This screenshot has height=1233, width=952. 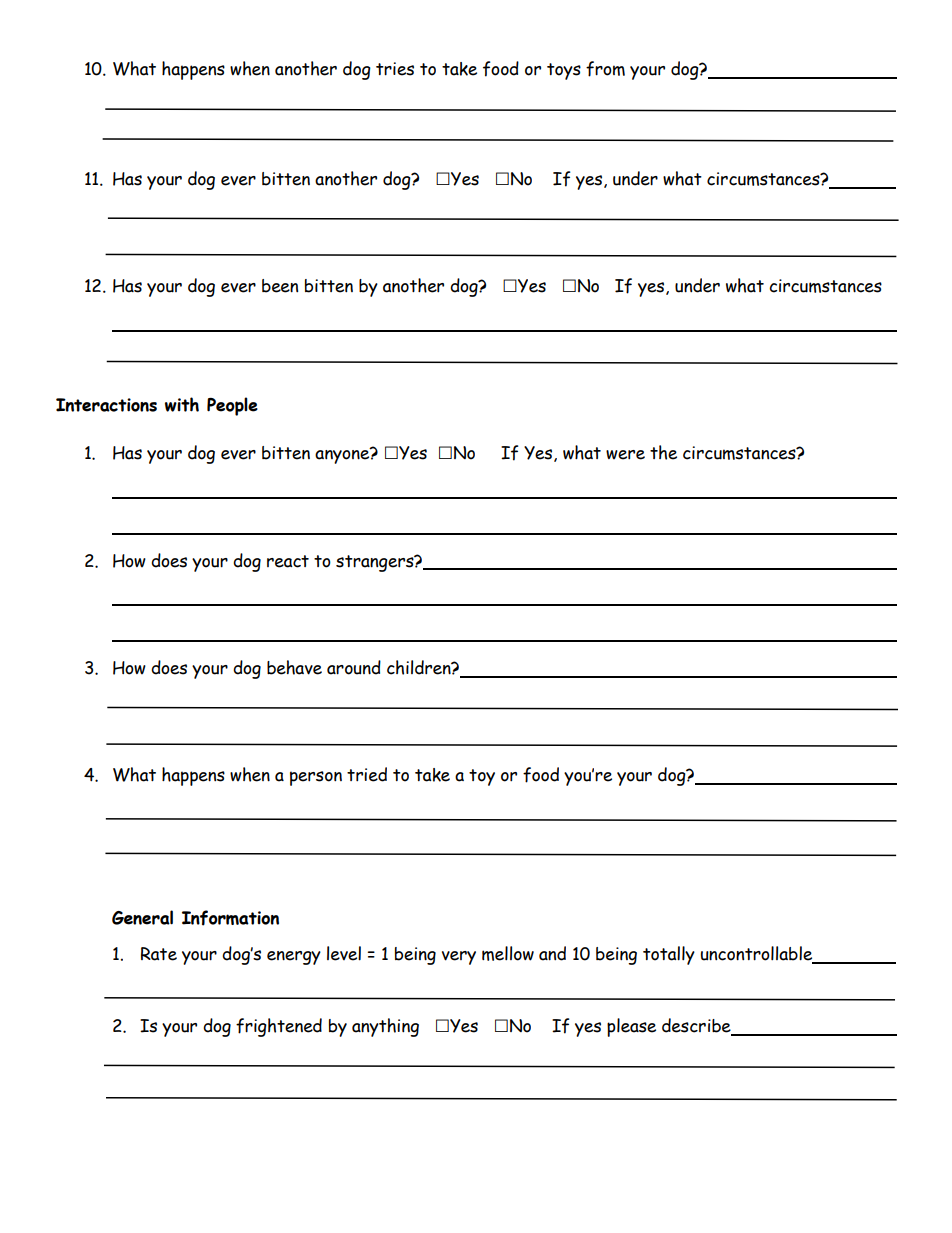 What do you see at coordinates (395, 69) in the screenshot?
I see `tries` at bounding box center [395, 69].
